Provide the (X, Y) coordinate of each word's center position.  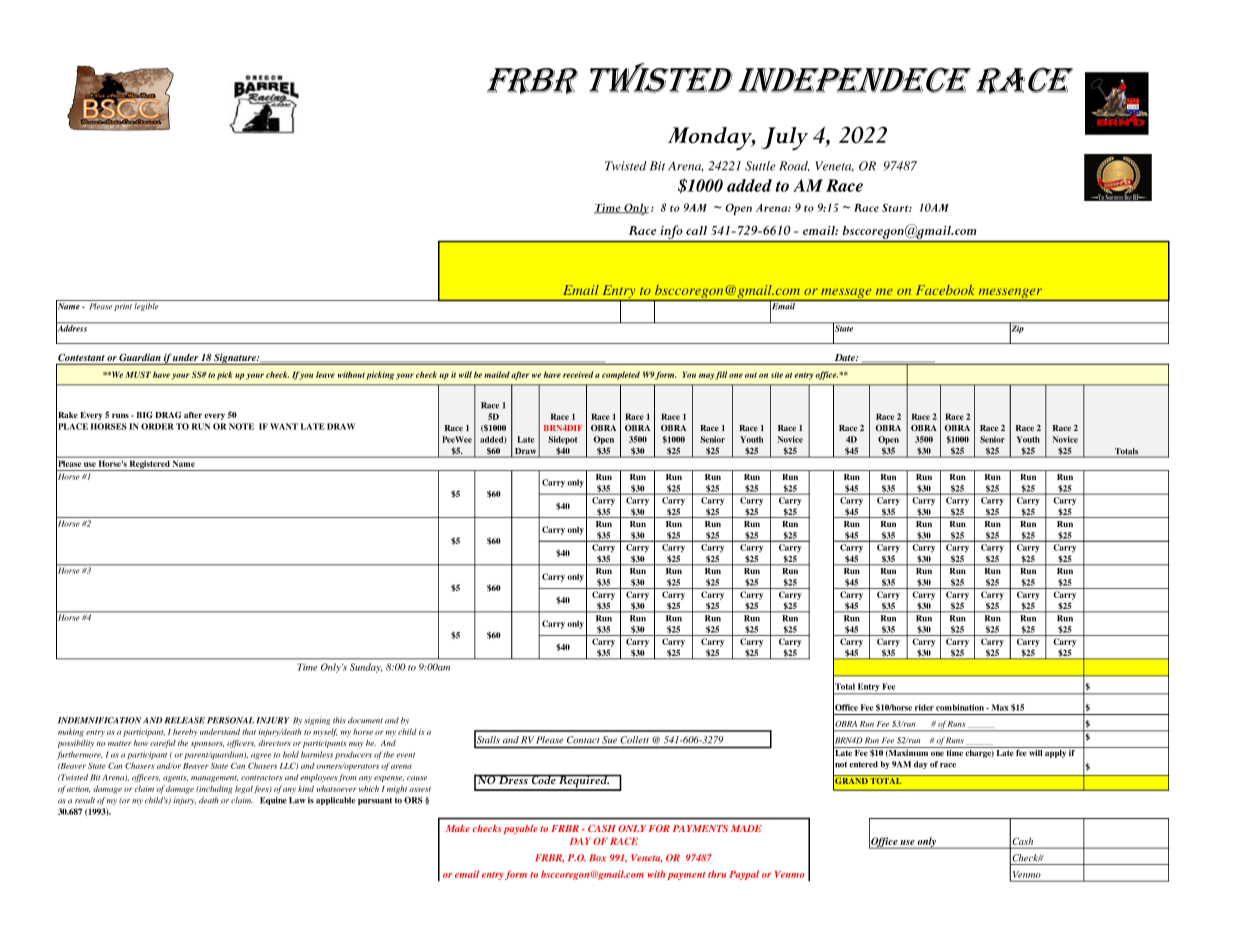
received (578, 374)
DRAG (168, 415)
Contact (583, 740)
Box (597, 858)
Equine (273, 801)
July (784, 138)
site (777, 375)
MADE (746, 828)
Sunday (366, 668)
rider (924, 707)
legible (146, 307)
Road (794, 166)
